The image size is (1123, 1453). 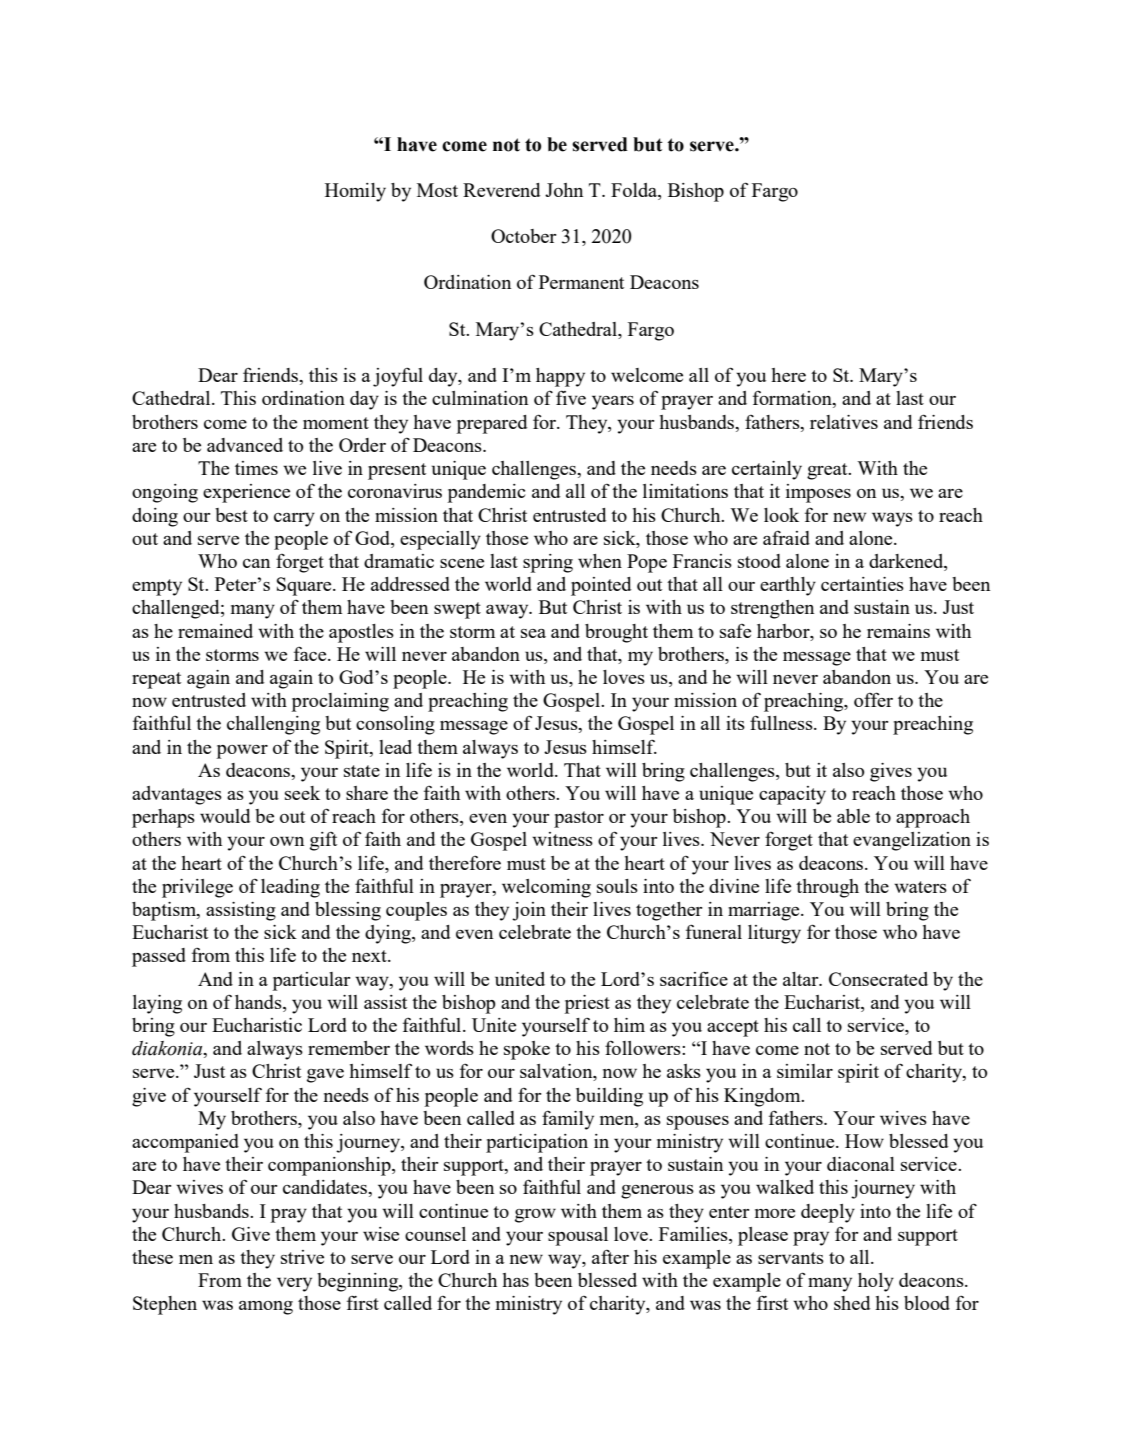 I want to click on October, so click(x=524, y=236).
